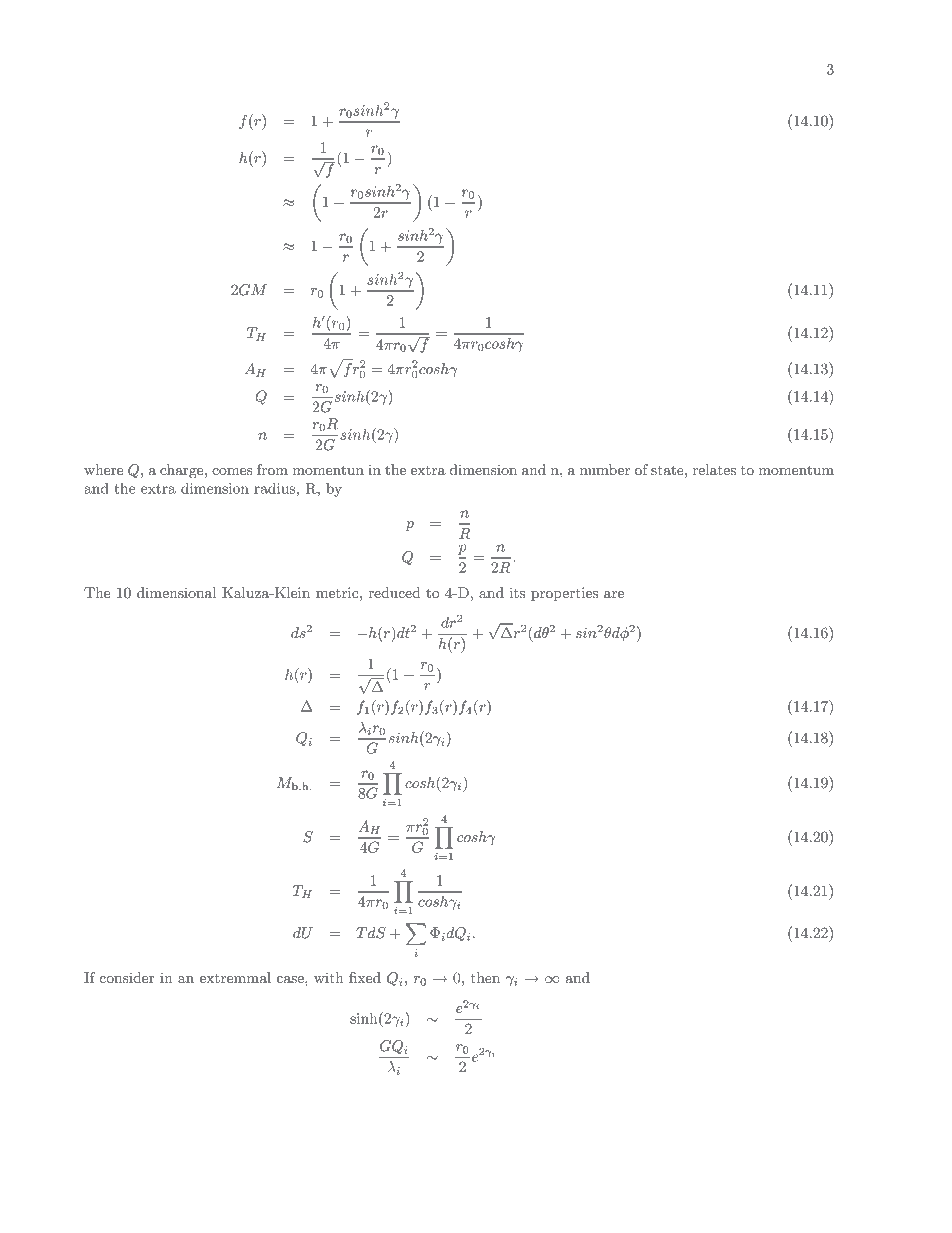  Describe the element at coordinates (517, 592) in the page. I see `its` at that location.
